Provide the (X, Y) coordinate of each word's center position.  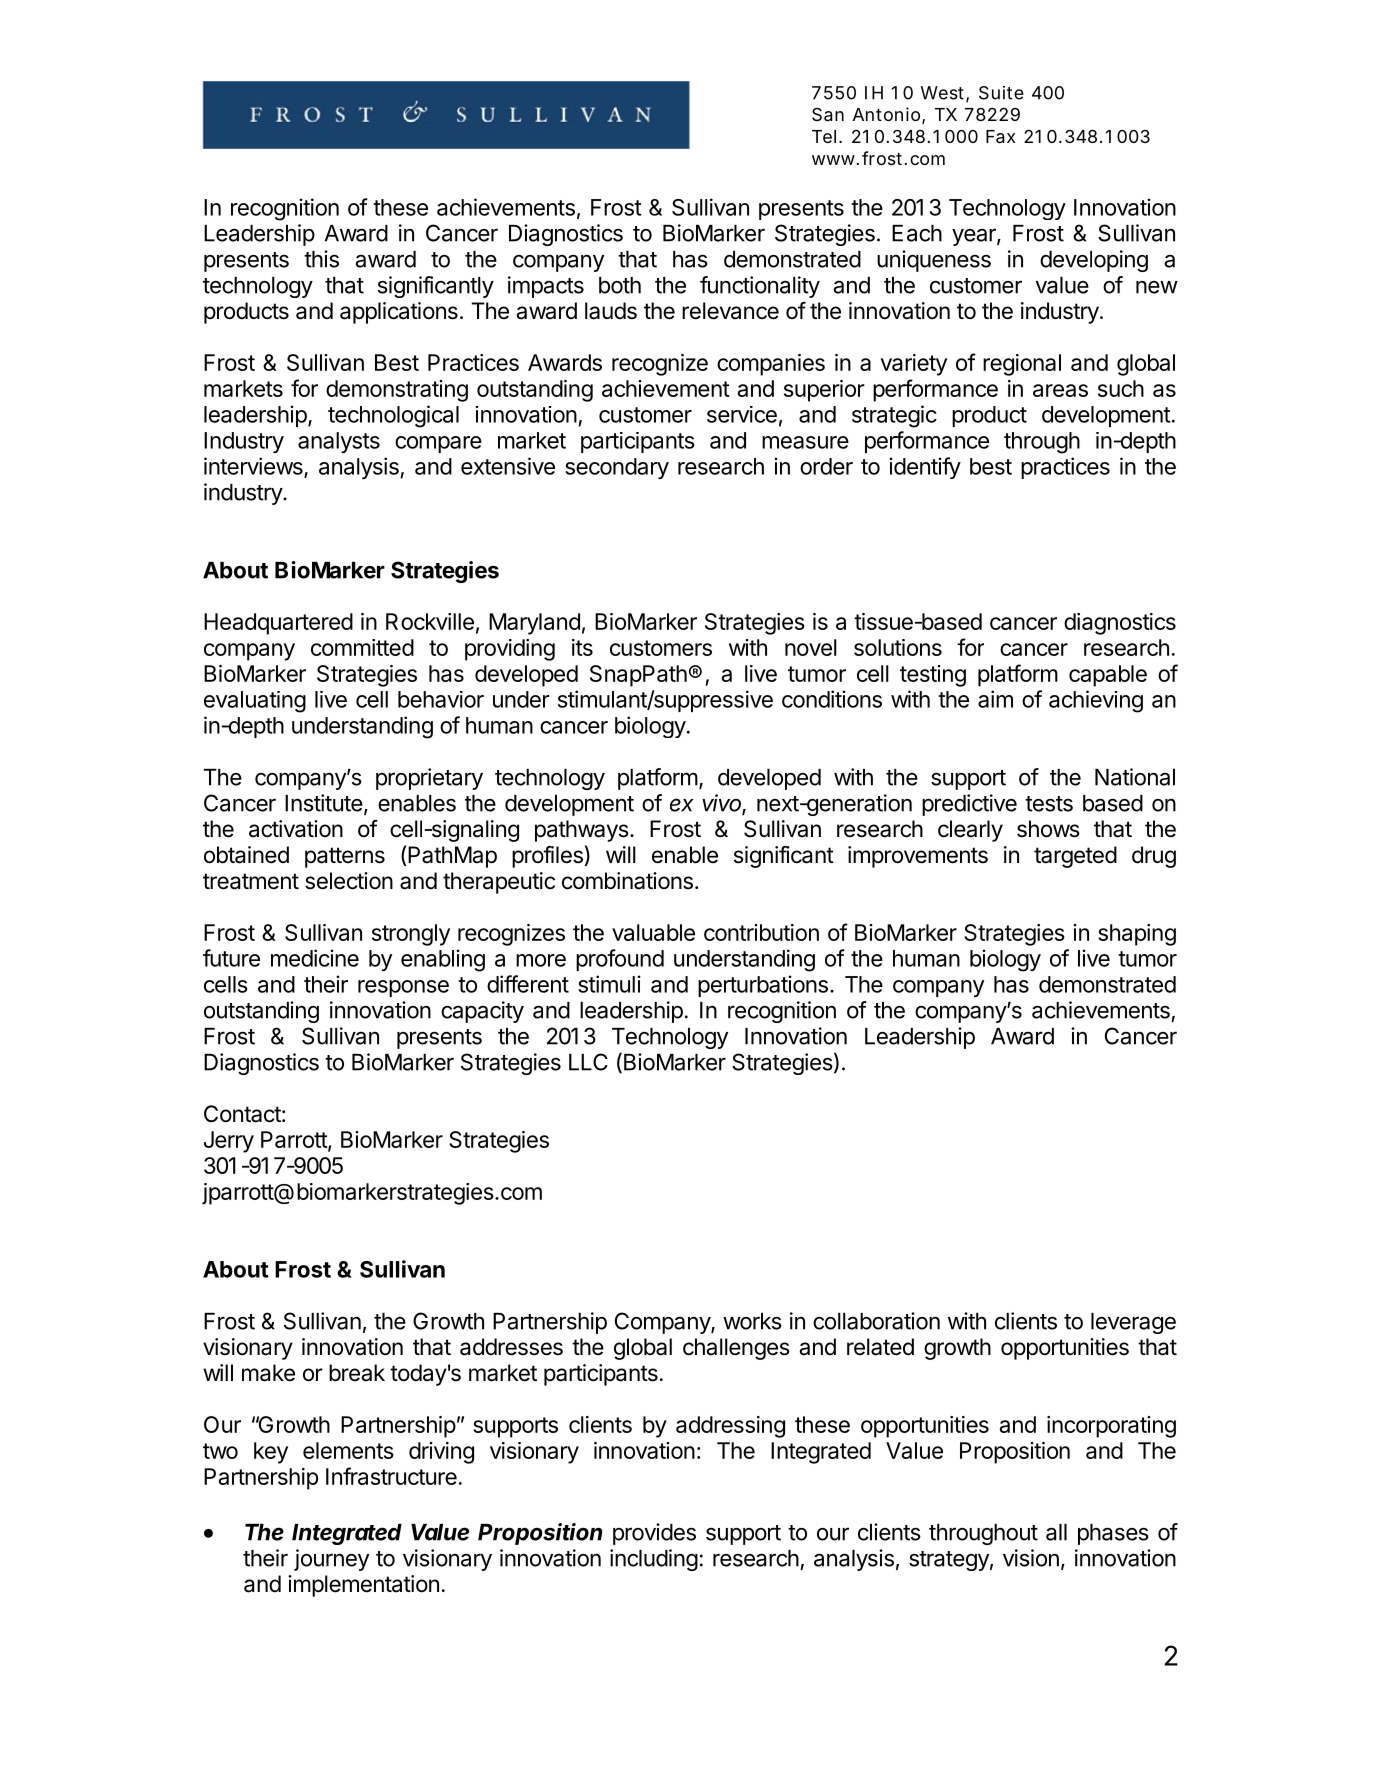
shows (1048, 829)
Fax (1000, 137)
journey (331, 1560)
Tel (824, 136)
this (321, 259)
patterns (345, 857)
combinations (627, 881)
